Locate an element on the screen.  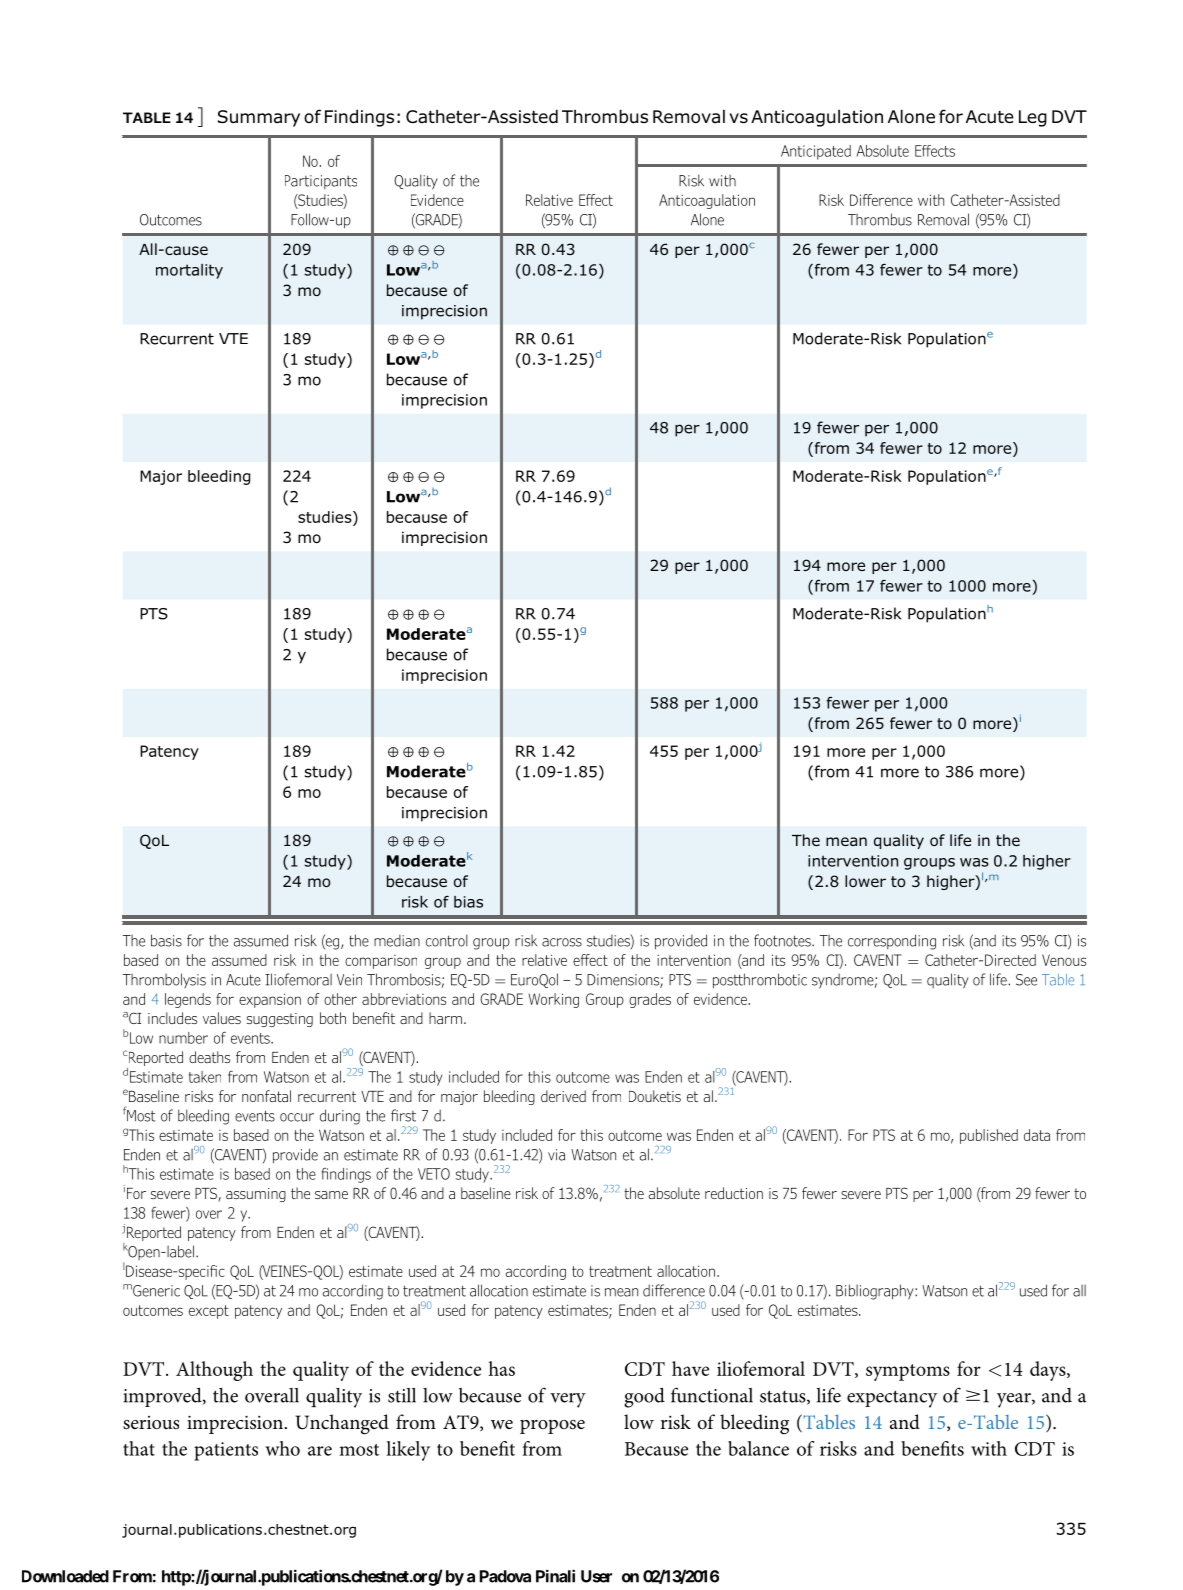
expectancy is located at coordinates (892, 1399).
